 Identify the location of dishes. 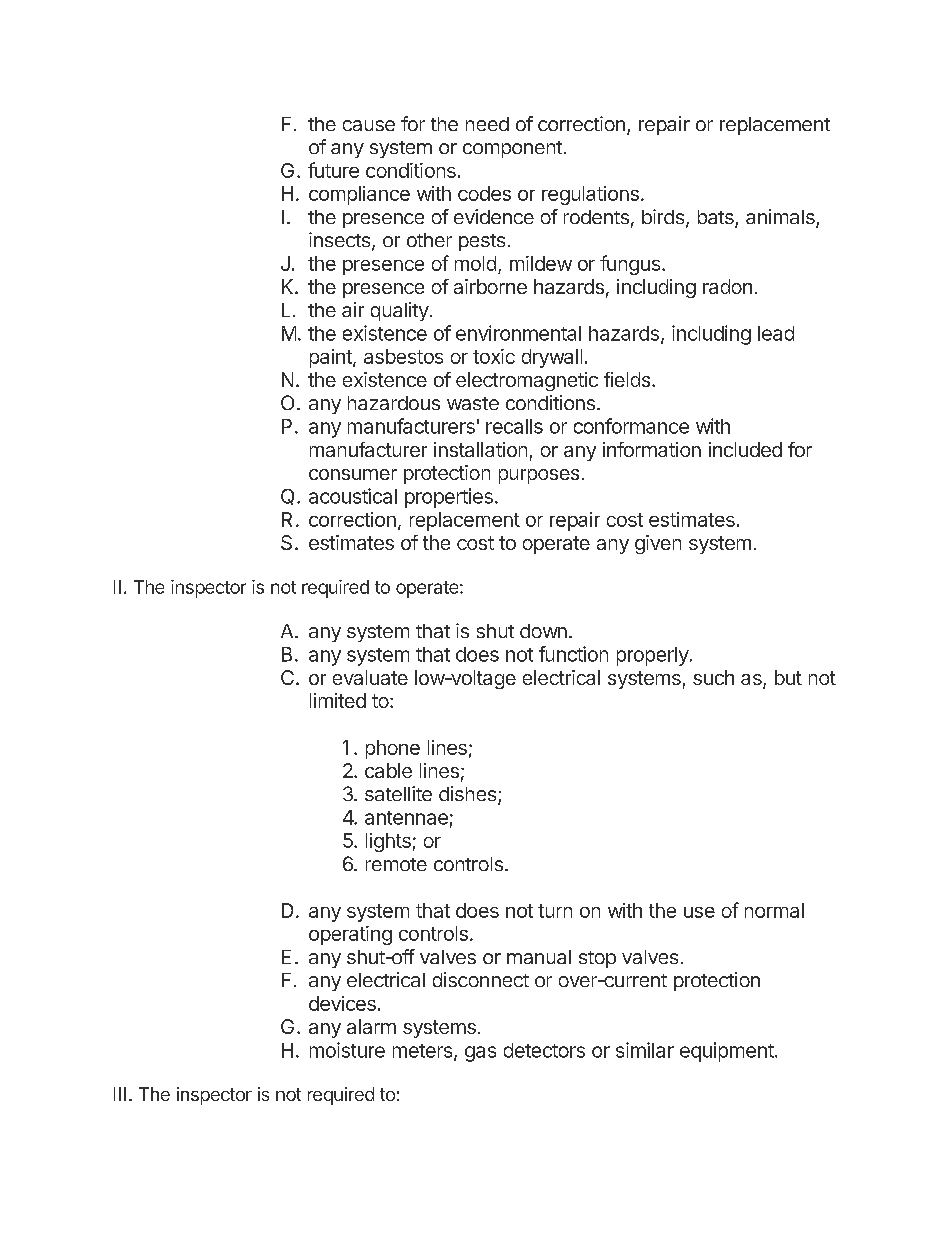
(467, 793).
